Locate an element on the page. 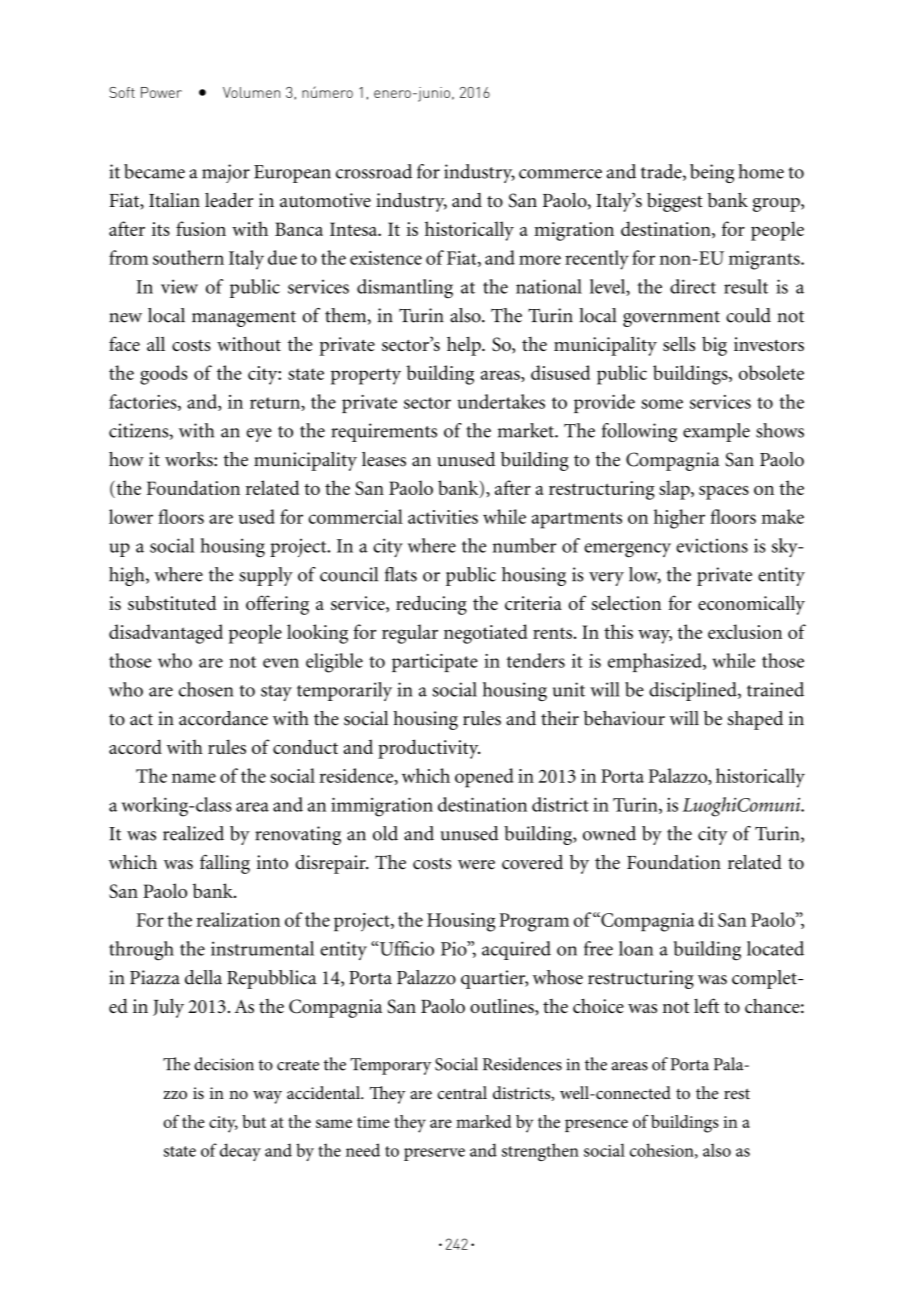 This document has height=1305, width=924. but is located at coordinates (254, 1121).
